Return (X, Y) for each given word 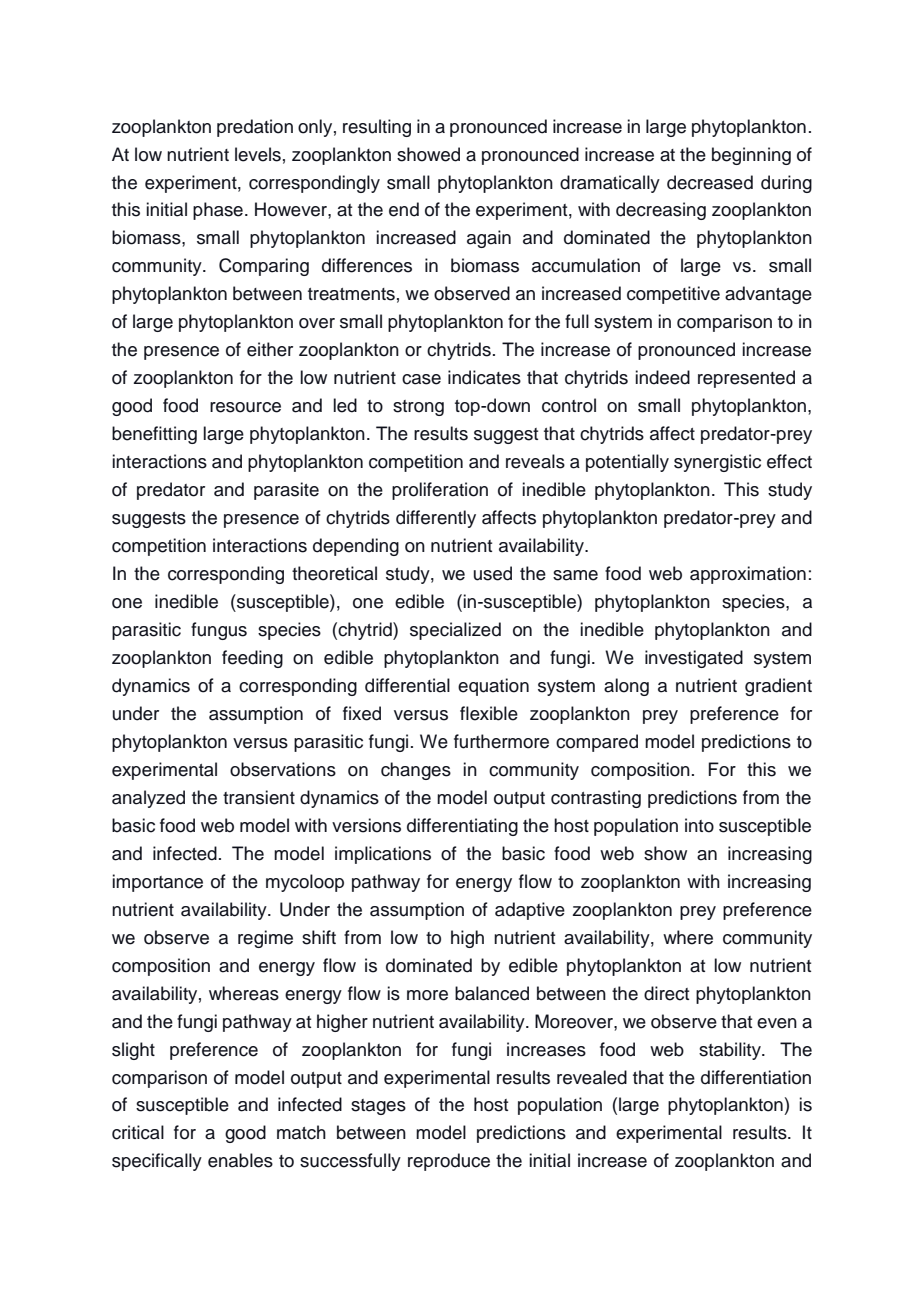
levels (258, 154)
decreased (710, 182)
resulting (377, 128)
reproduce (449, 1162)
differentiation (756, 1077)
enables (240, 1160)
